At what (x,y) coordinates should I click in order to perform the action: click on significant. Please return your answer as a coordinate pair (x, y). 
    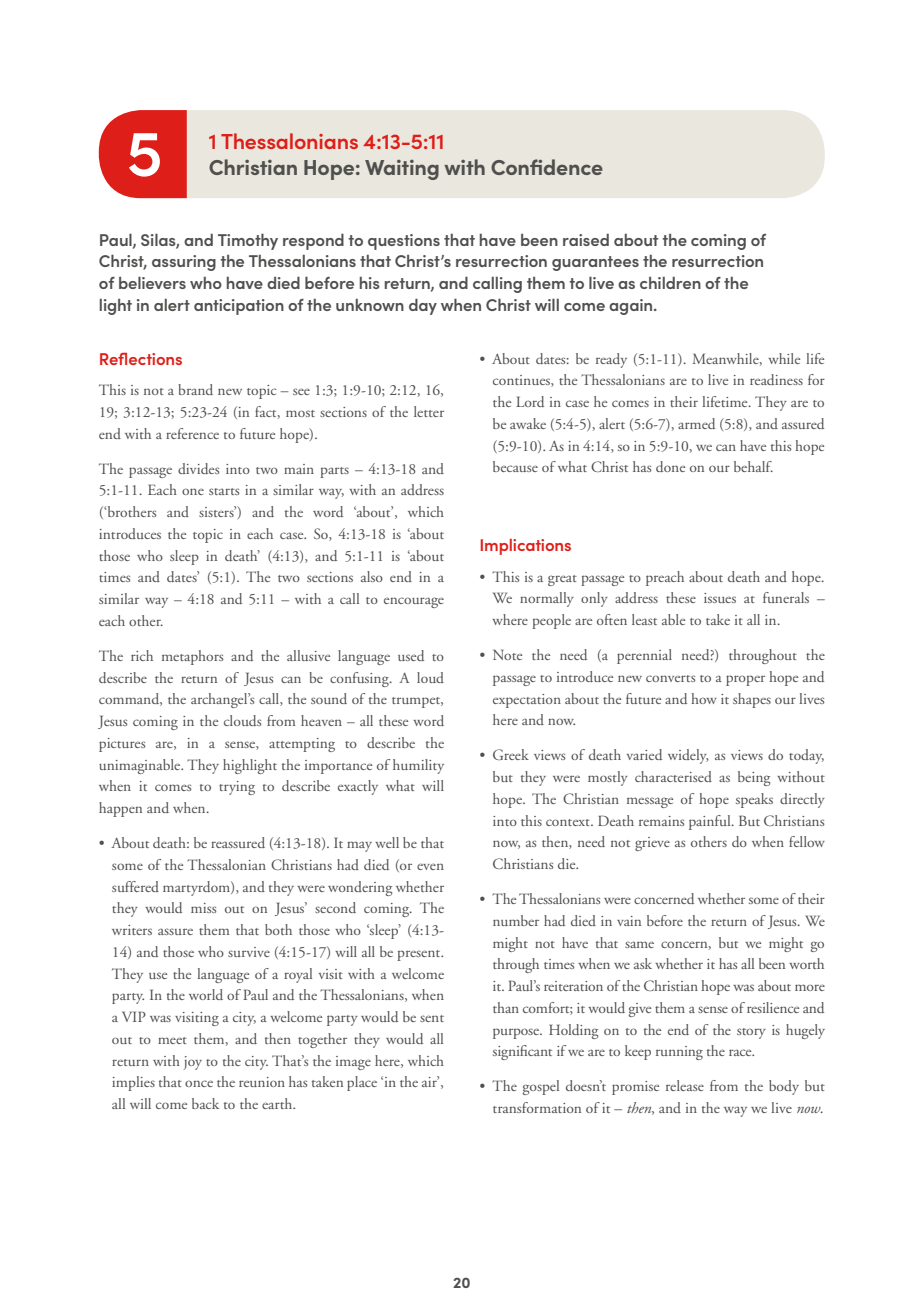
    Looking at the image, I should click on (522, 1052).
